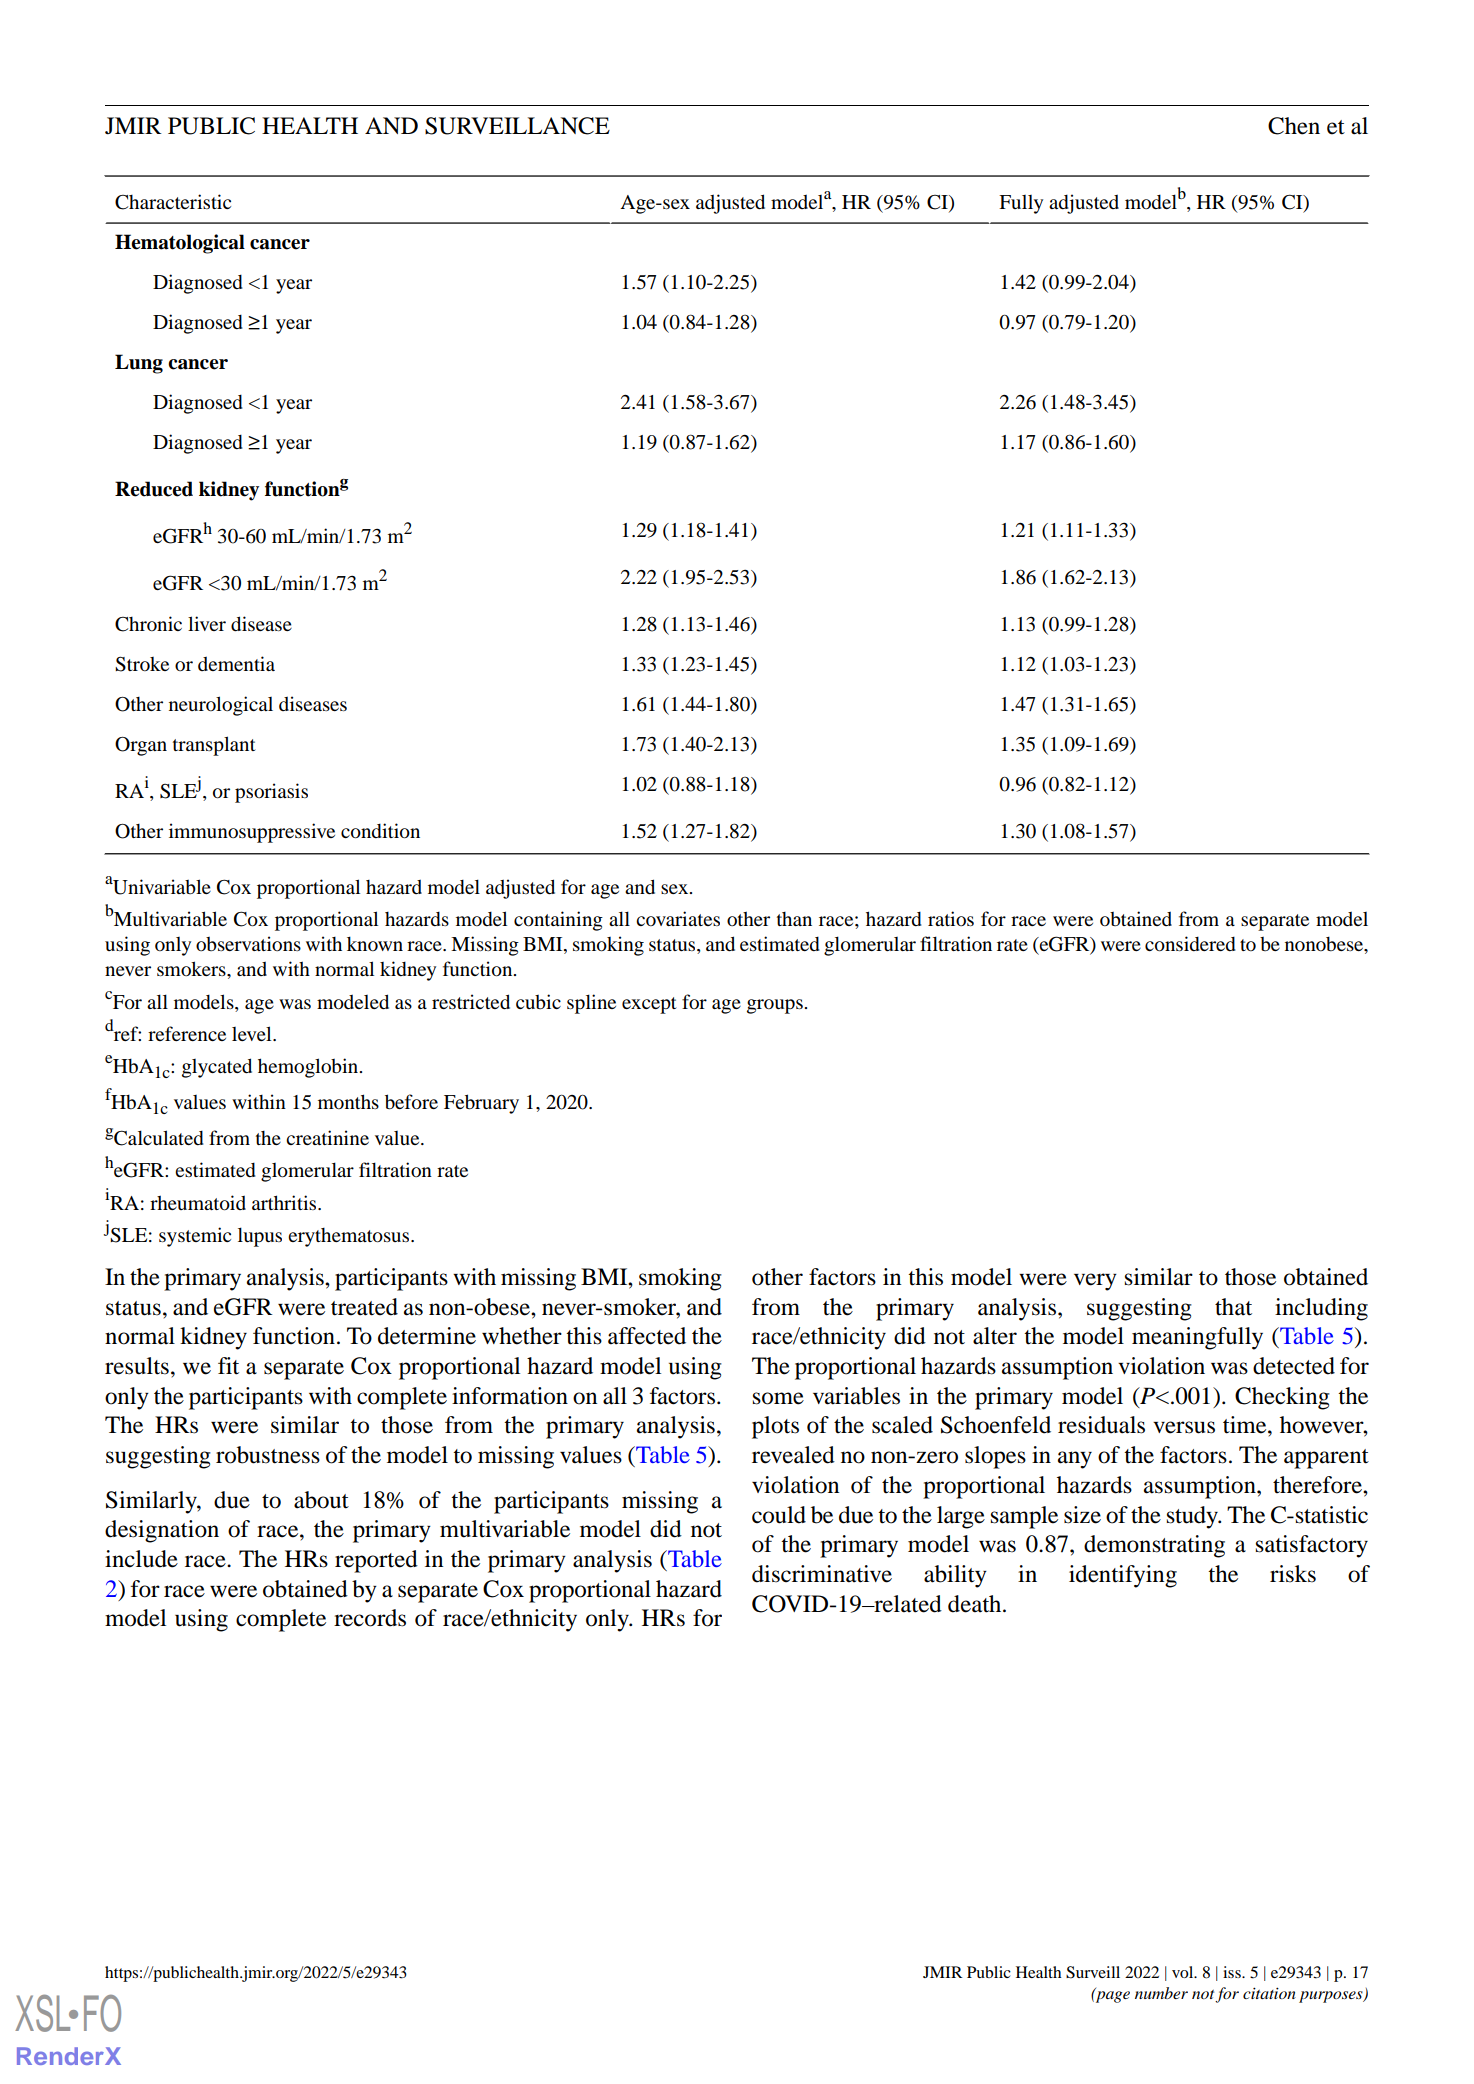  I want to click on Chen, so click(1294, 126).
